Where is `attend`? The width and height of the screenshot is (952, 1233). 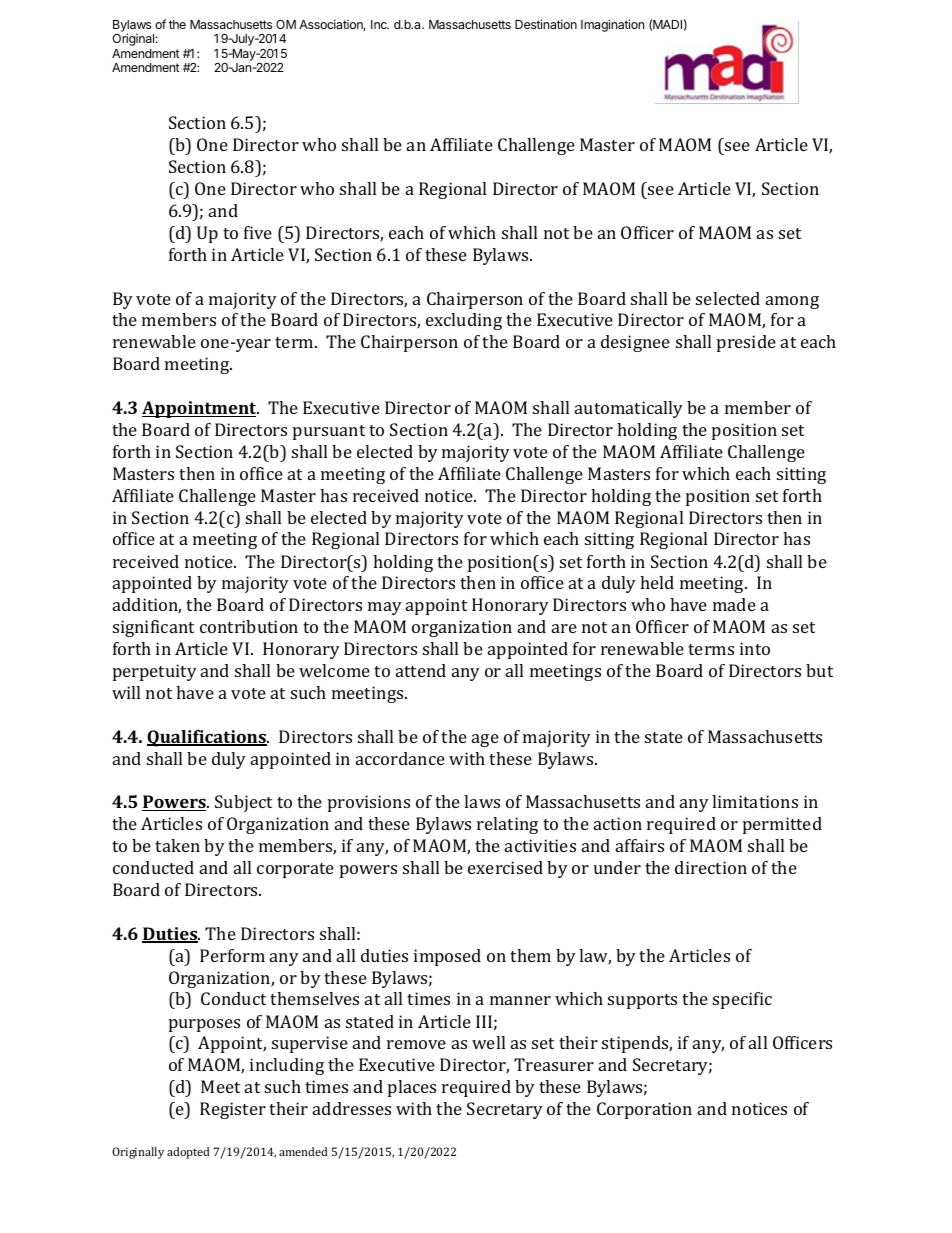 attend is located at coordinates (421, 670).
